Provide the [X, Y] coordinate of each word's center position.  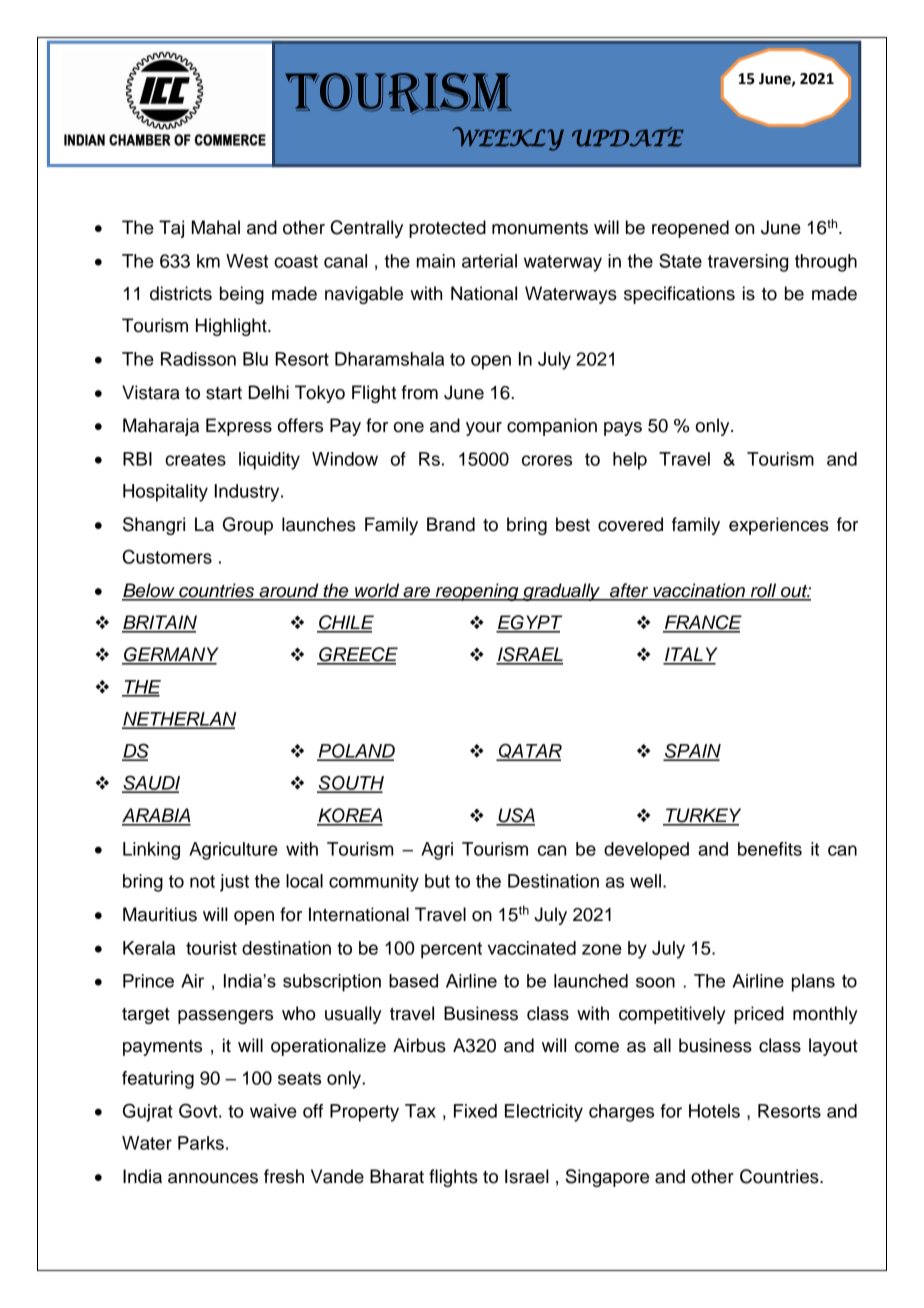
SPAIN [692, 751]
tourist [211, 948]
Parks [201, 1143]
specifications [679, 295]
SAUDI [151, 783]
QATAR [529, 752]
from [420, 392]
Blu [255, 359]
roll [764, 591]
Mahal [216, 227]
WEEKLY [508, 139]
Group [248, 526]
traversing [748, 263]
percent [451, 950]
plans [813, 983]
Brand [451, 524]
